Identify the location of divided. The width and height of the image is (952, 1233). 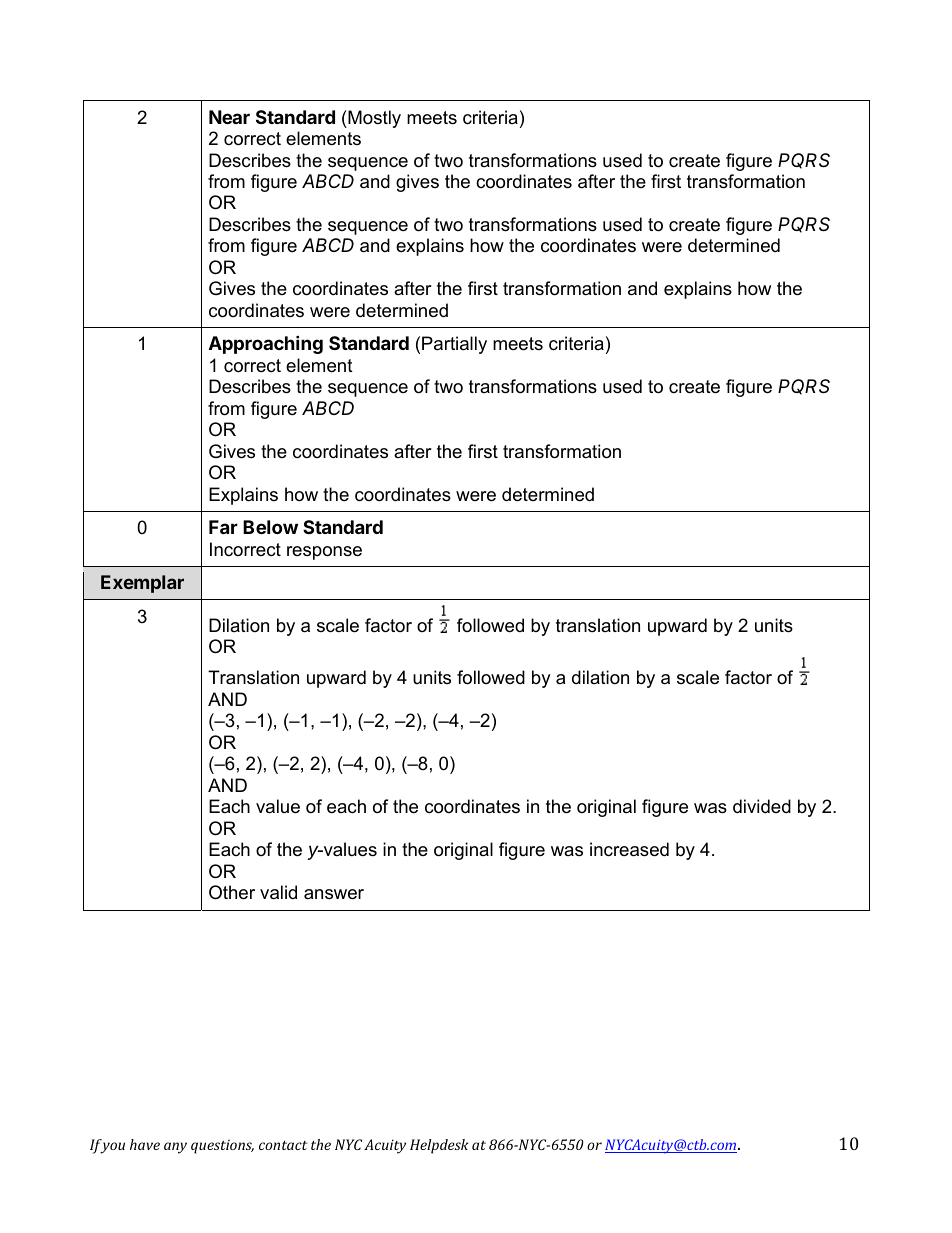
(762, 806).
